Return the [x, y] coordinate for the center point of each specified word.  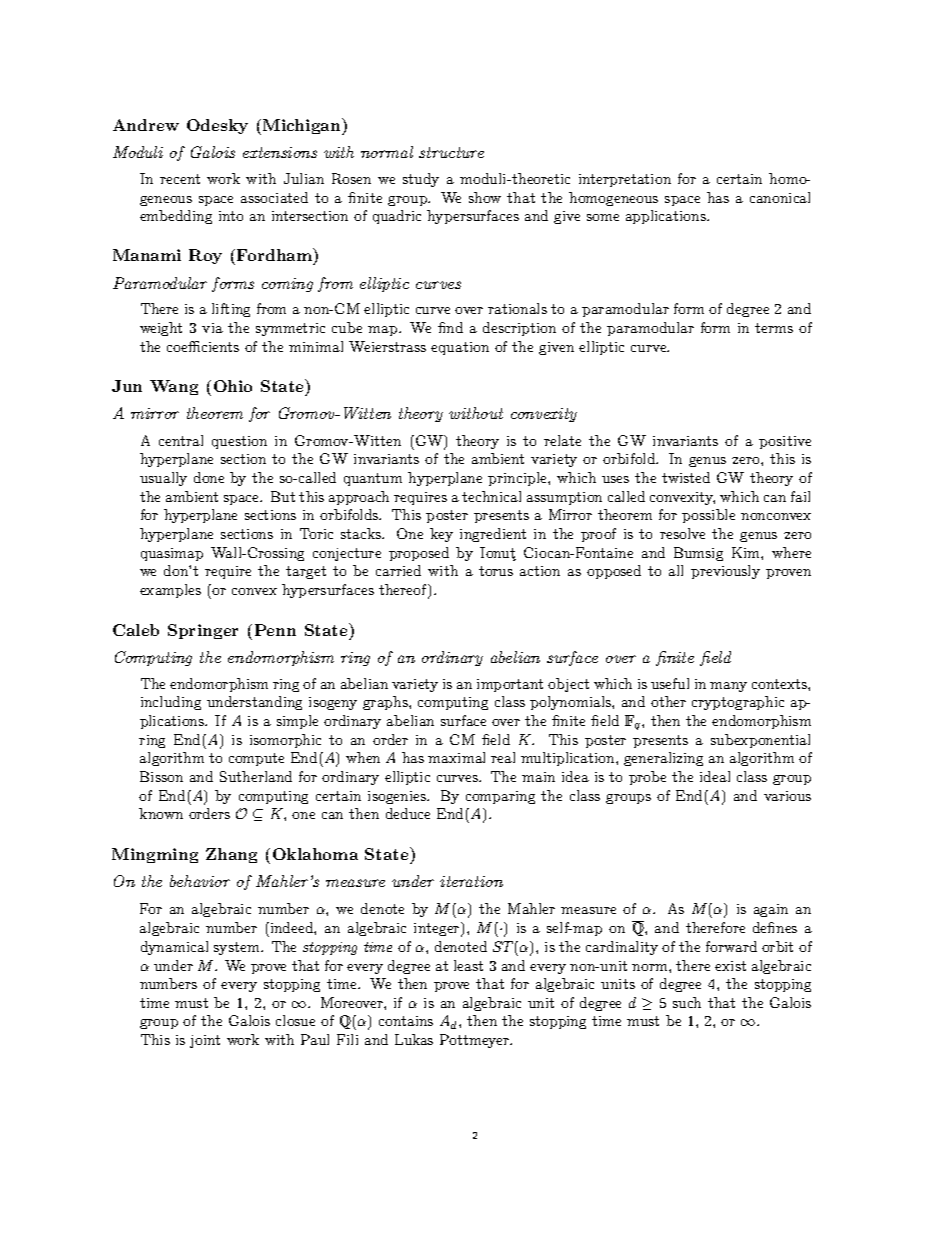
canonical [780, 197]
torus [496, 571]
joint [205, 1041]
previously [725, 572]
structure [451, 152]
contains [406, 1021]
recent [180, 179]
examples [170, 591]
